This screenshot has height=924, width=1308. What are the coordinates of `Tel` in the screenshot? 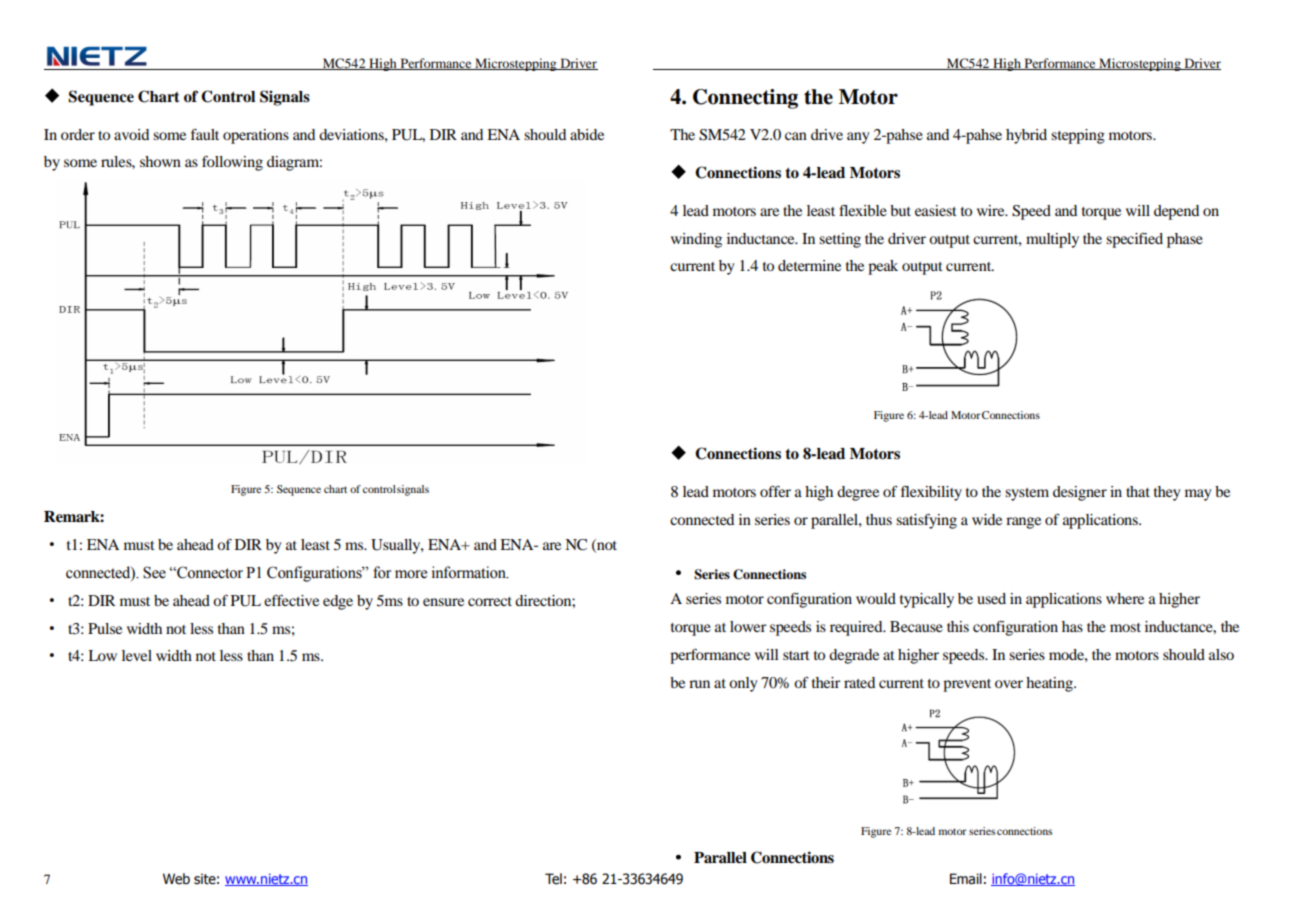 It's located at (553, 879).
